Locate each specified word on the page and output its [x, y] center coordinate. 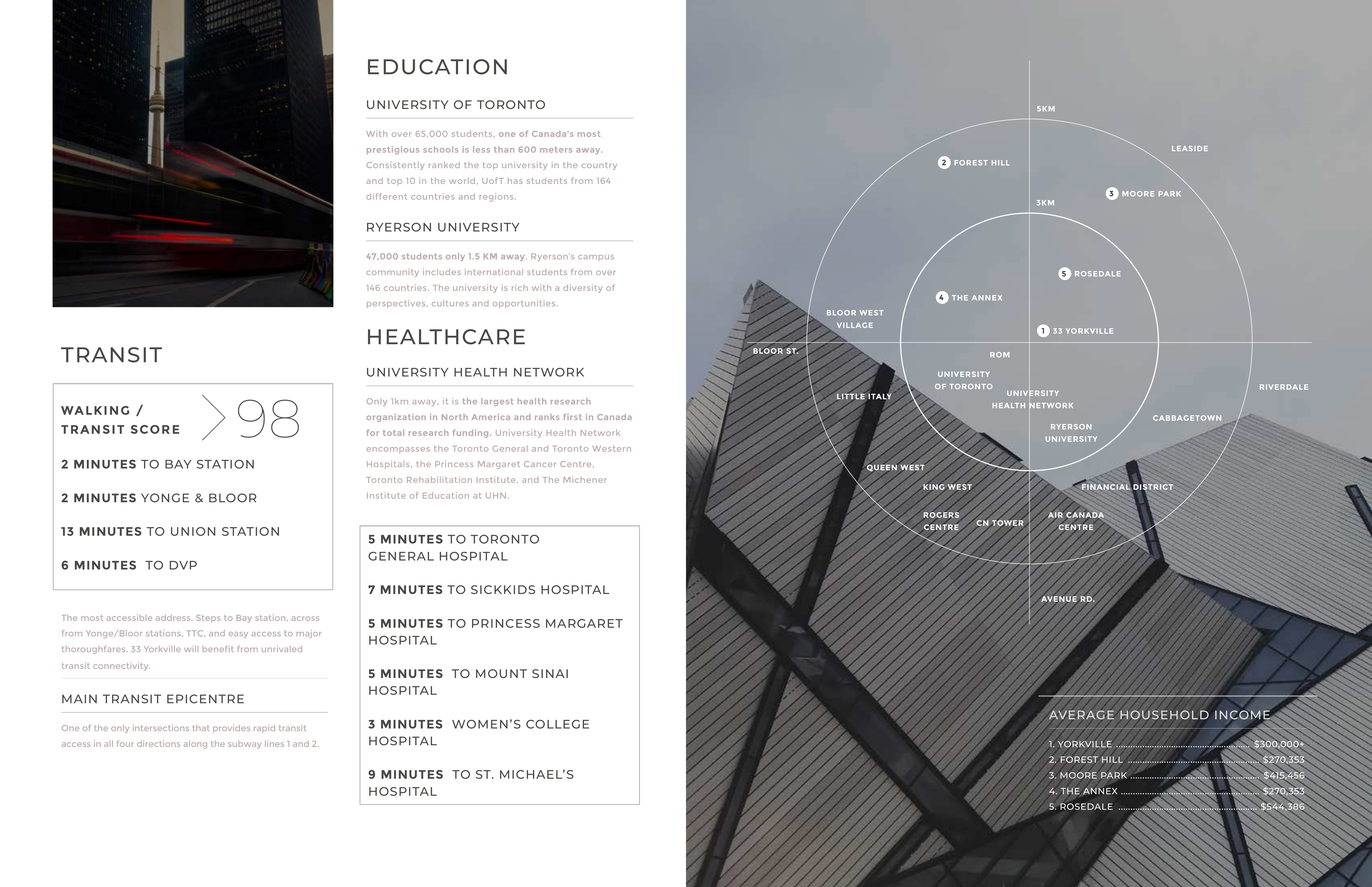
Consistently [395, 166]
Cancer [540, 464]
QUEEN [882, 468]
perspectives [397, 304]
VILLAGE [855, 325]
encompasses [398, 450]
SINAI [550, 673]
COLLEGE [557, 724]
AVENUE [1059, 599]
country [599, 166]
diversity [582, 288]
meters [556, 150]
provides [231, 729]
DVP [183, 565]
